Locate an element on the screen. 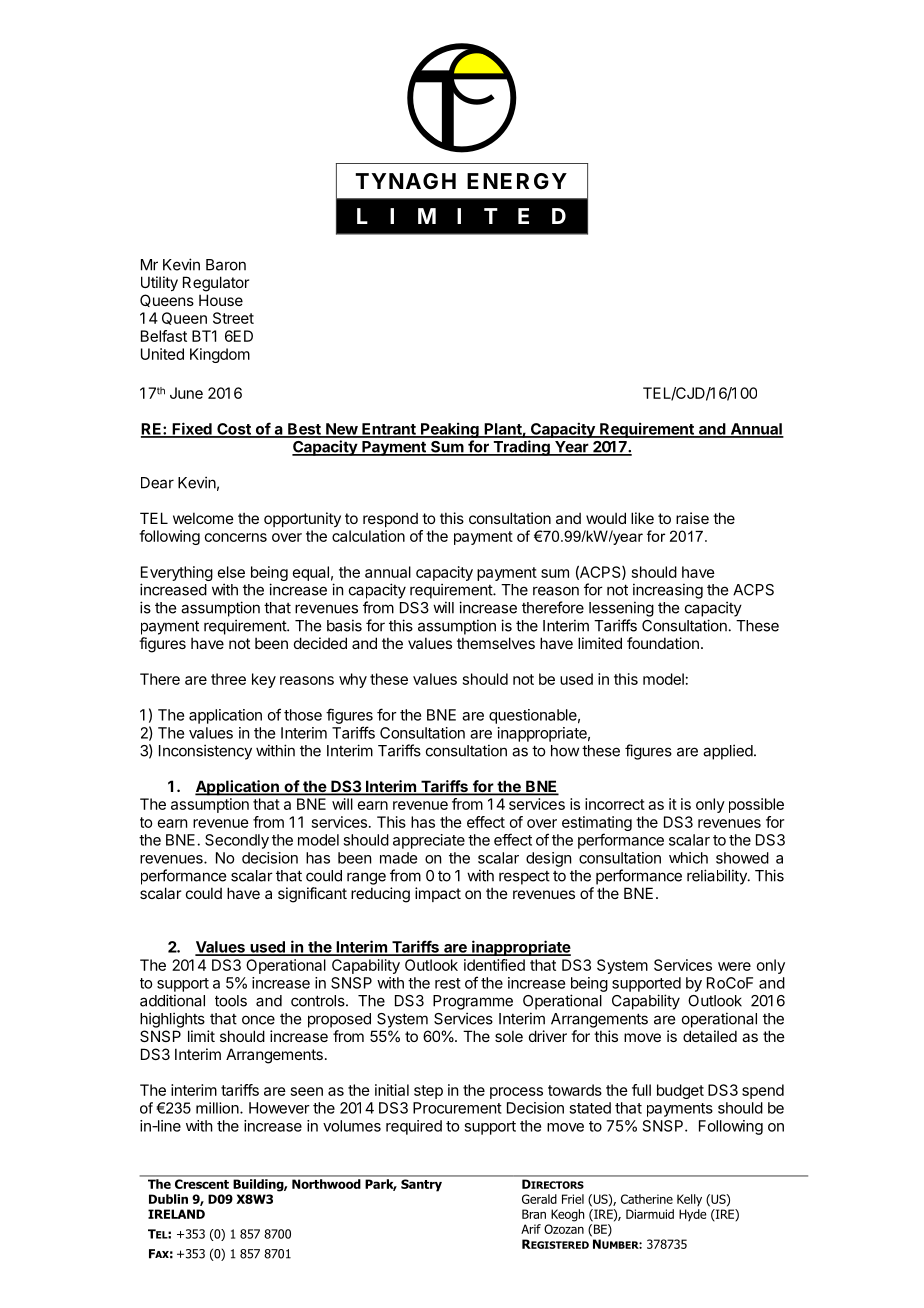 This screenshot has height=1308, width=924. Crescent is located at coordinates (202, 1184).
